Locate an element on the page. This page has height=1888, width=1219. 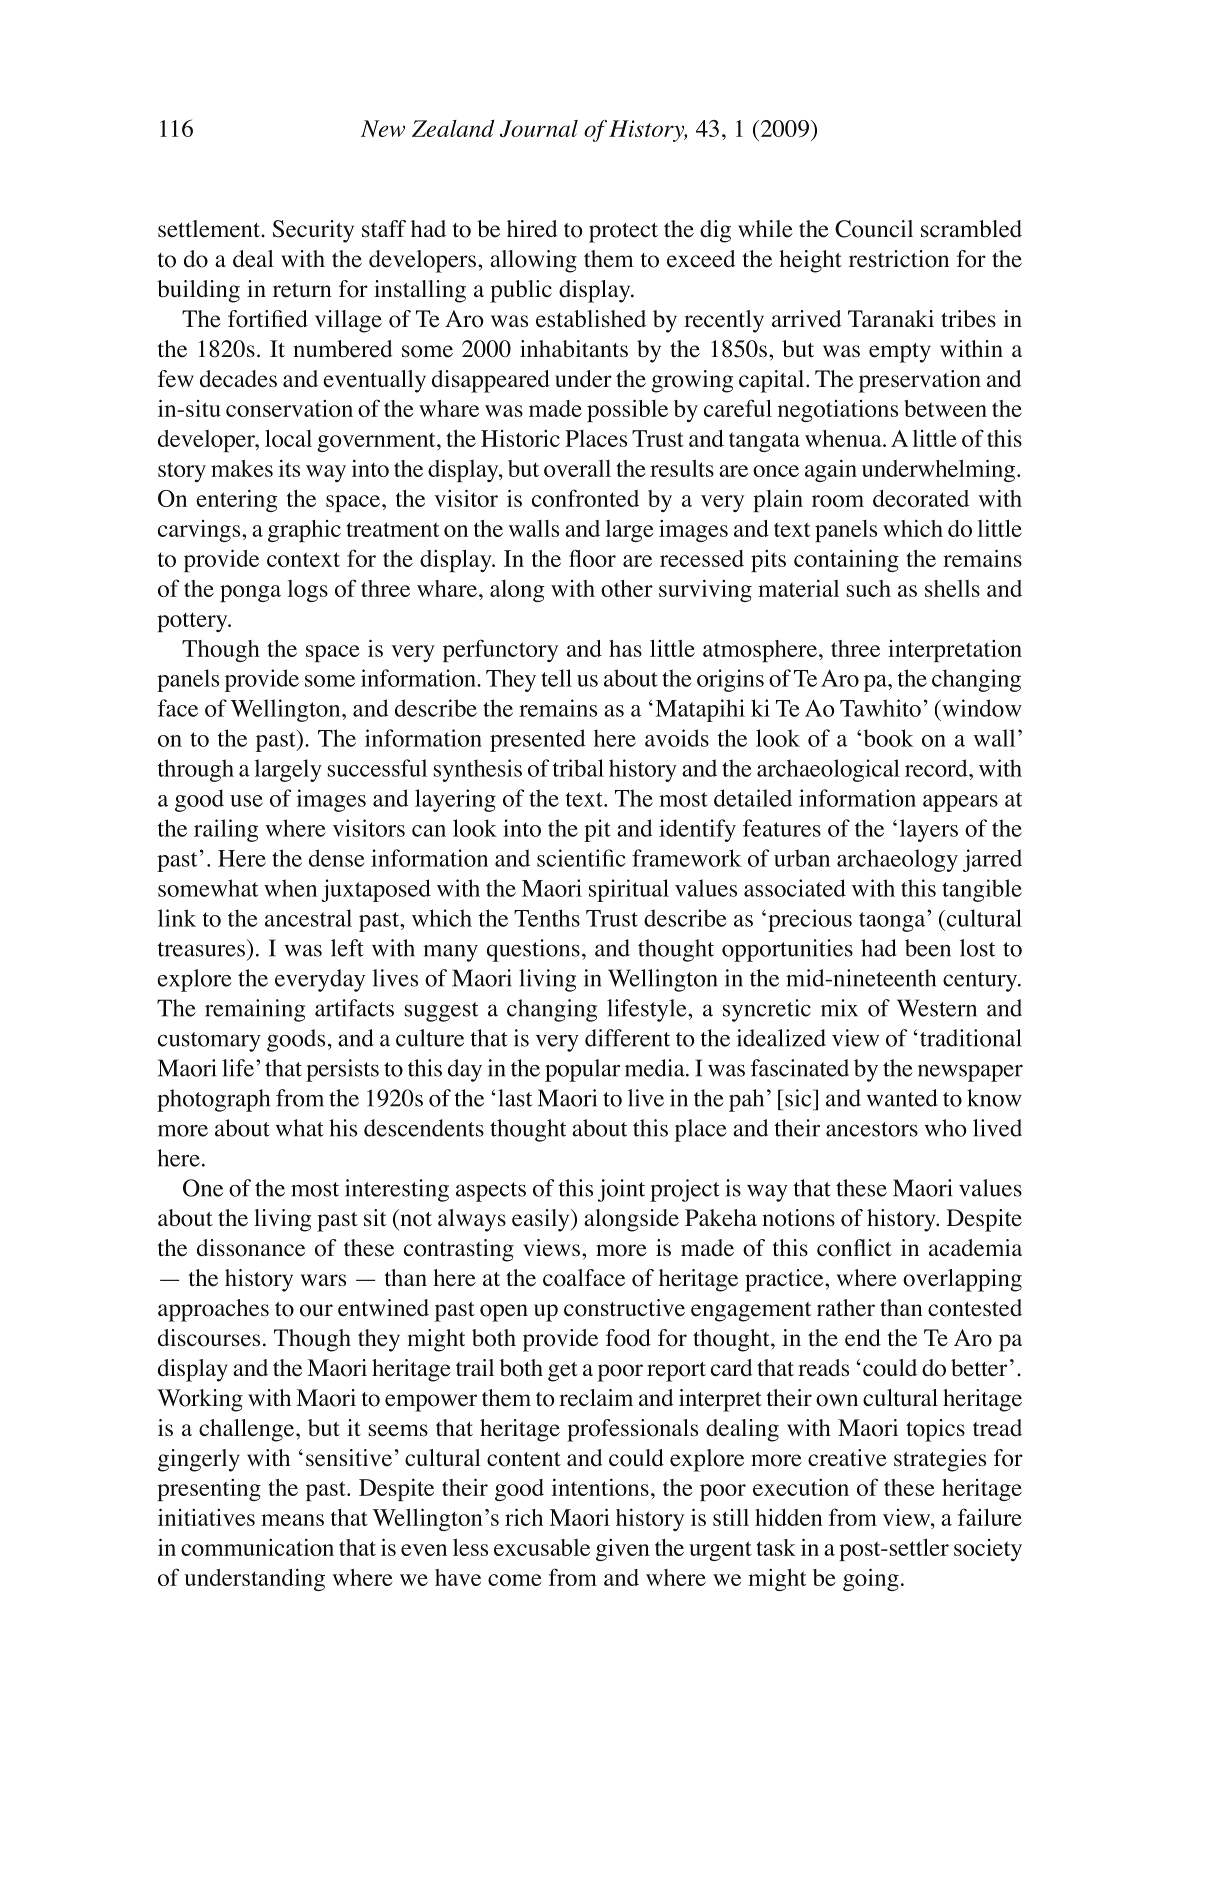
Security is located at coordinates (313, 231).
